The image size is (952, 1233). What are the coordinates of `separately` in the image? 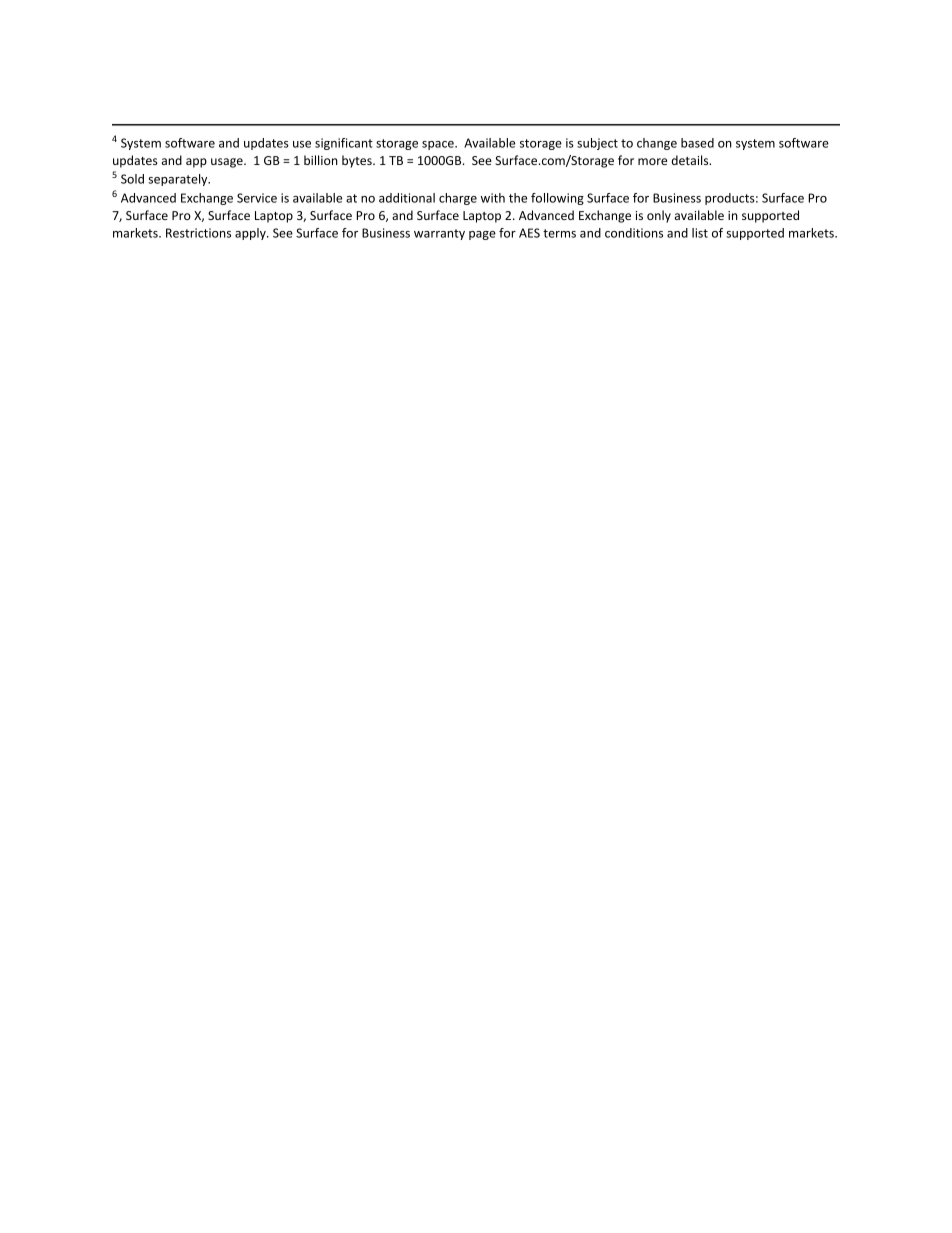 It's located at (179, 180).
